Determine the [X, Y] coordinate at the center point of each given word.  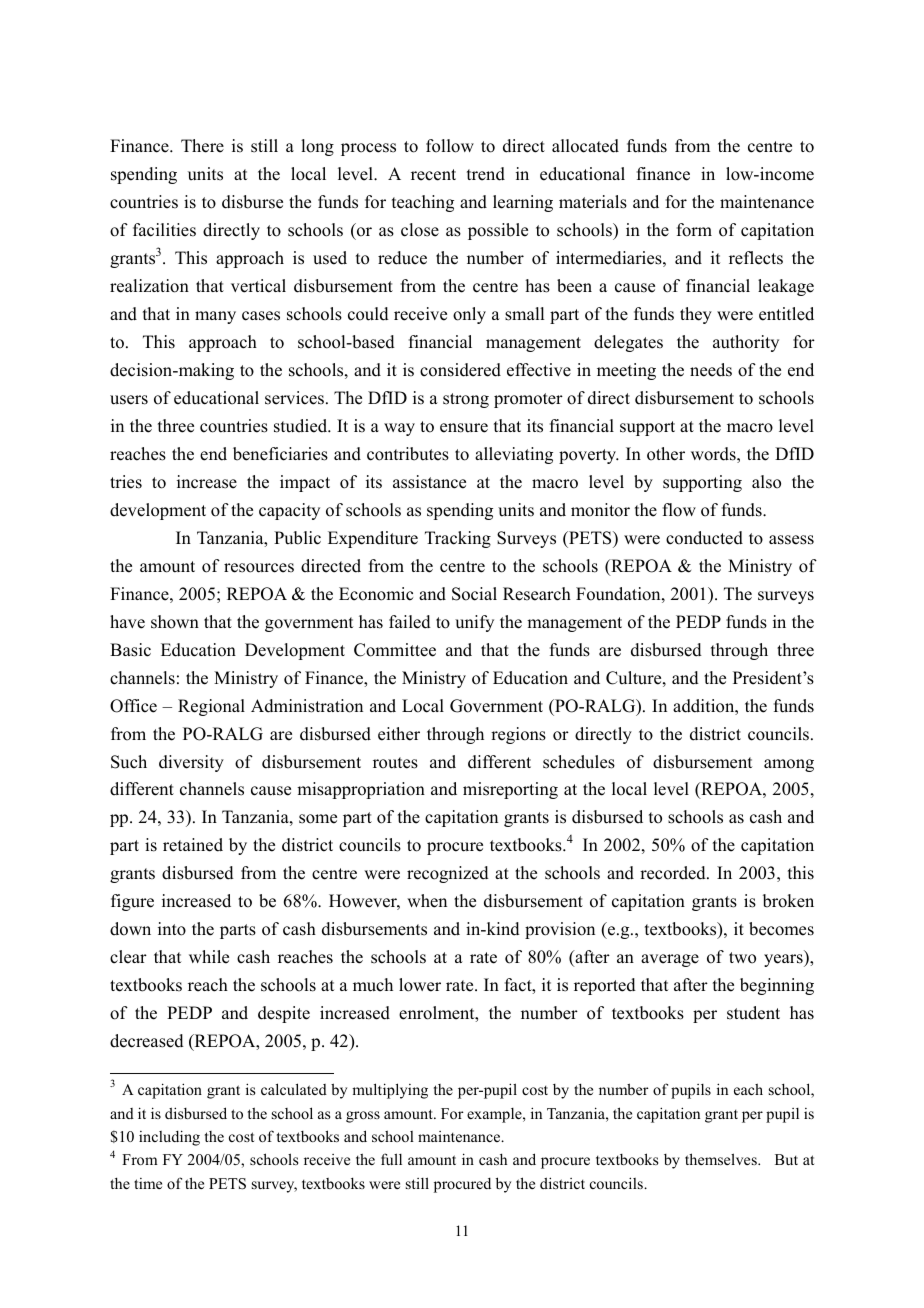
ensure [464, 428]
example [495, 1115]
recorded [674, 873]
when [427, 901]
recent [433, 175]
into [172, 929]
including [169, 1138]
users [129, 400]
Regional [211, 707]
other [666, 454]
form [694, 230]
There [202, 146]
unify [474, 623]
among [789, 765]
